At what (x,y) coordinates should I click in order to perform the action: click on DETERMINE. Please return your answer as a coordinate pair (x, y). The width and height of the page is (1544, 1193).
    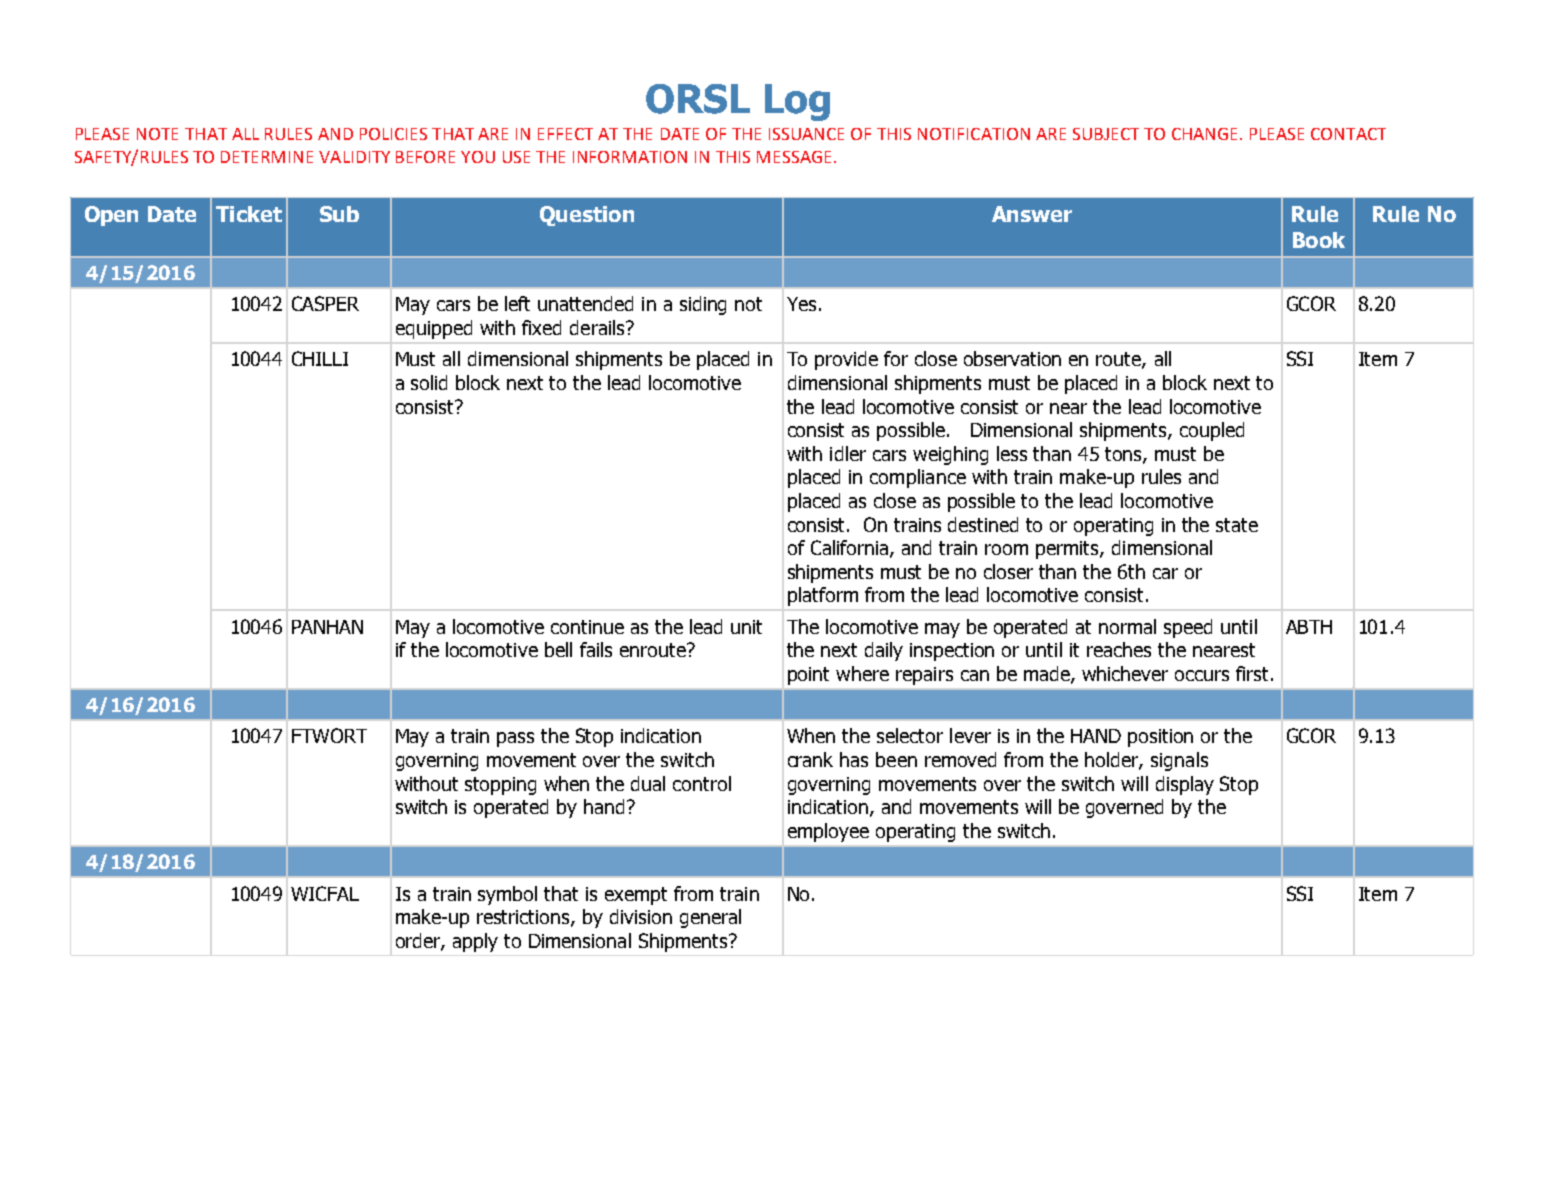
    Looking at the image, I should click on (267, 157).
